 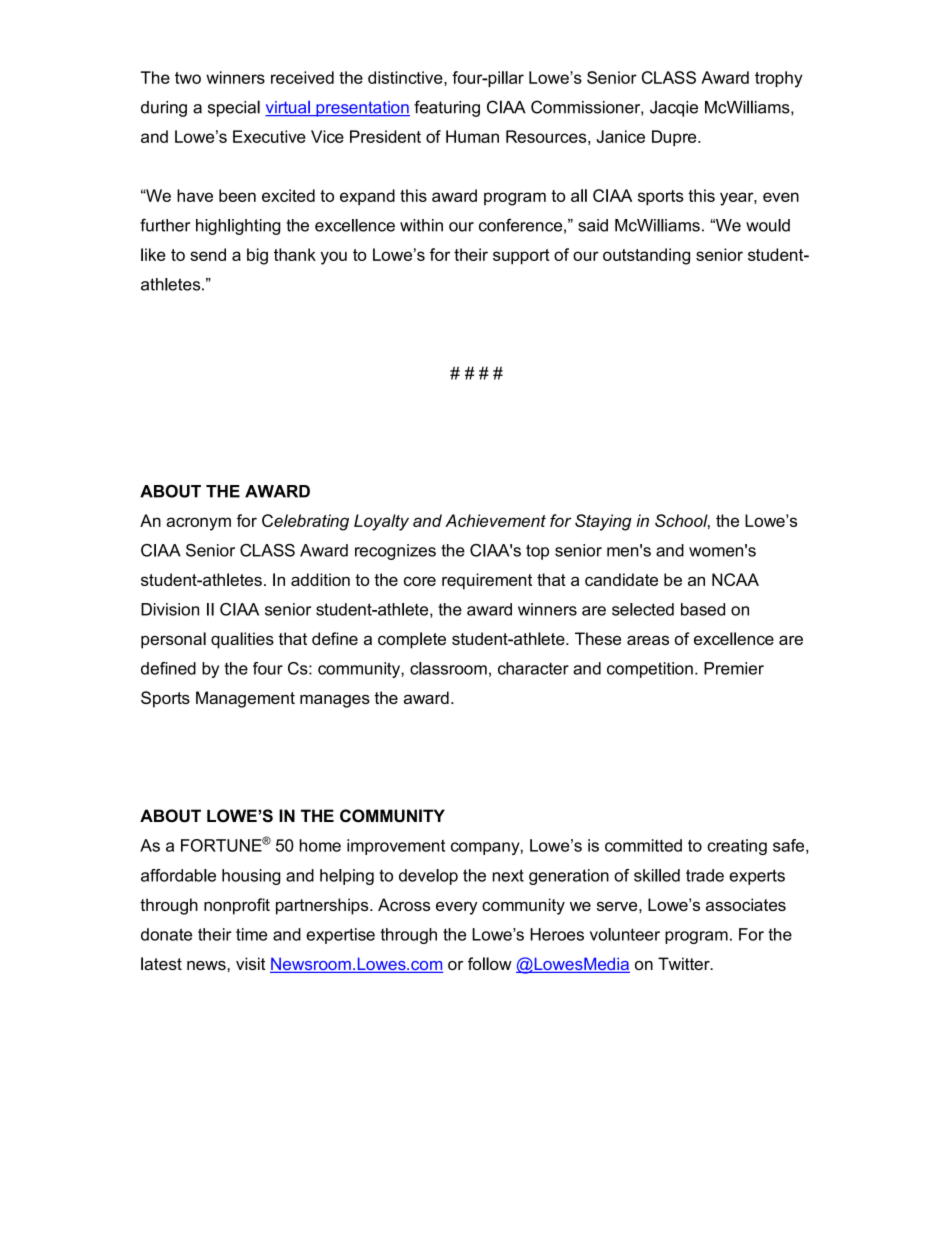 I want to click on Achievement, so click(x=495, y=520).
